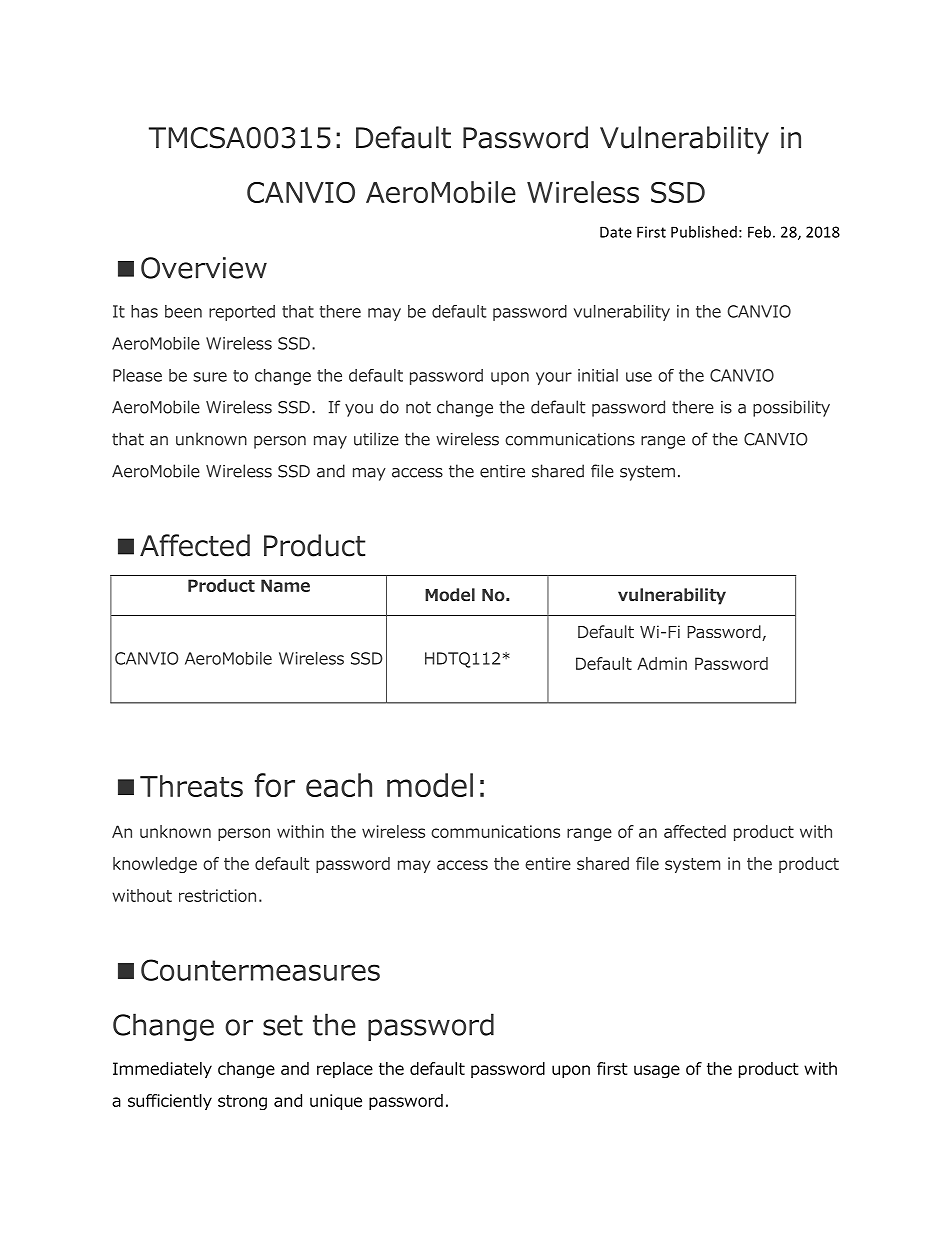  I want to click on each, so click(339, 785).
